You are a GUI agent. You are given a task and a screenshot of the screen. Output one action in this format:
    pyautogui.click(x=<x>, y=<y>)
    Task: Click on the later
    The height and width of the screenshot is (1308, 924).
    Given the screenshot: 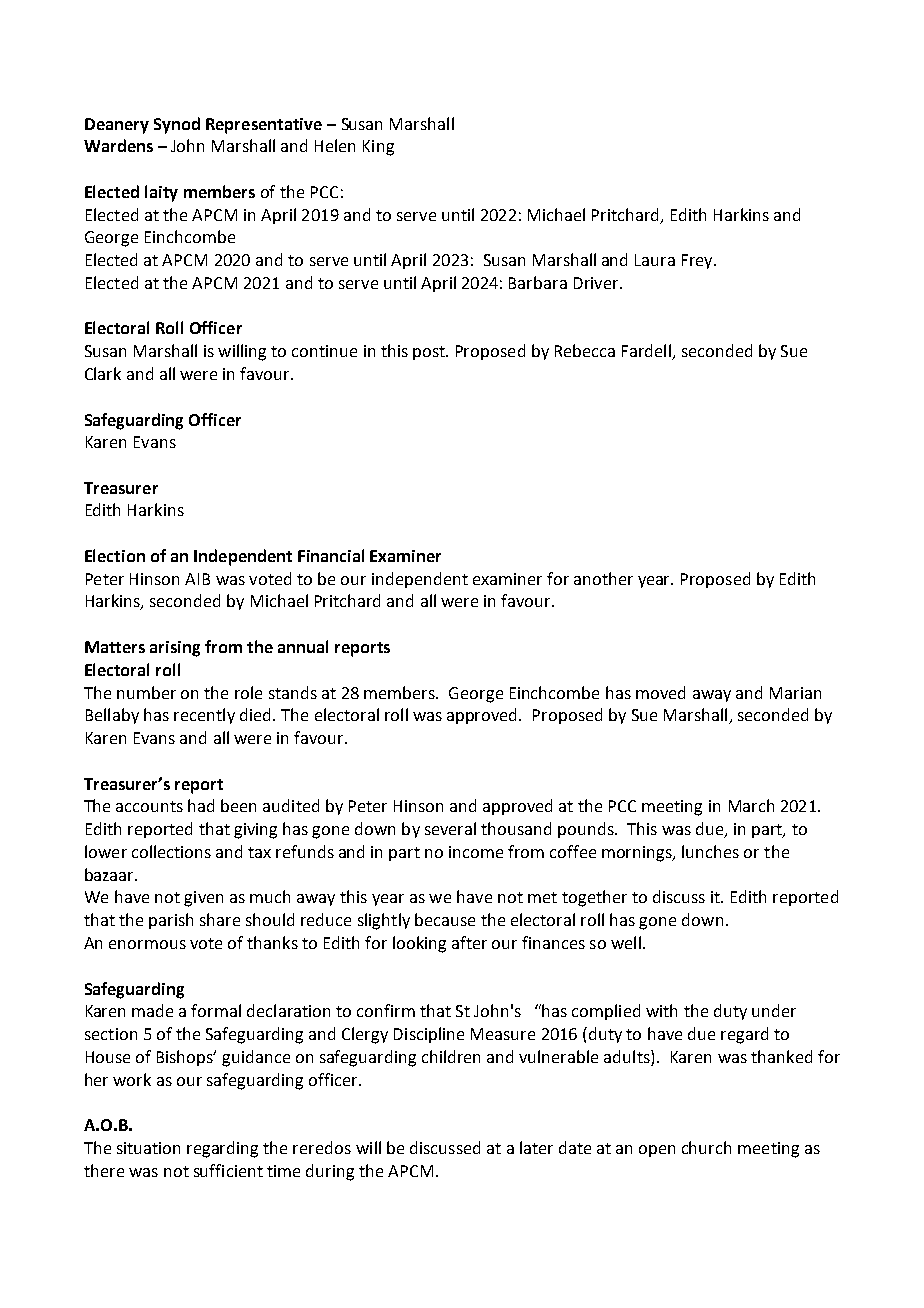 What is the action you would take?
    pyautogui.click(x=536, y=1147)
